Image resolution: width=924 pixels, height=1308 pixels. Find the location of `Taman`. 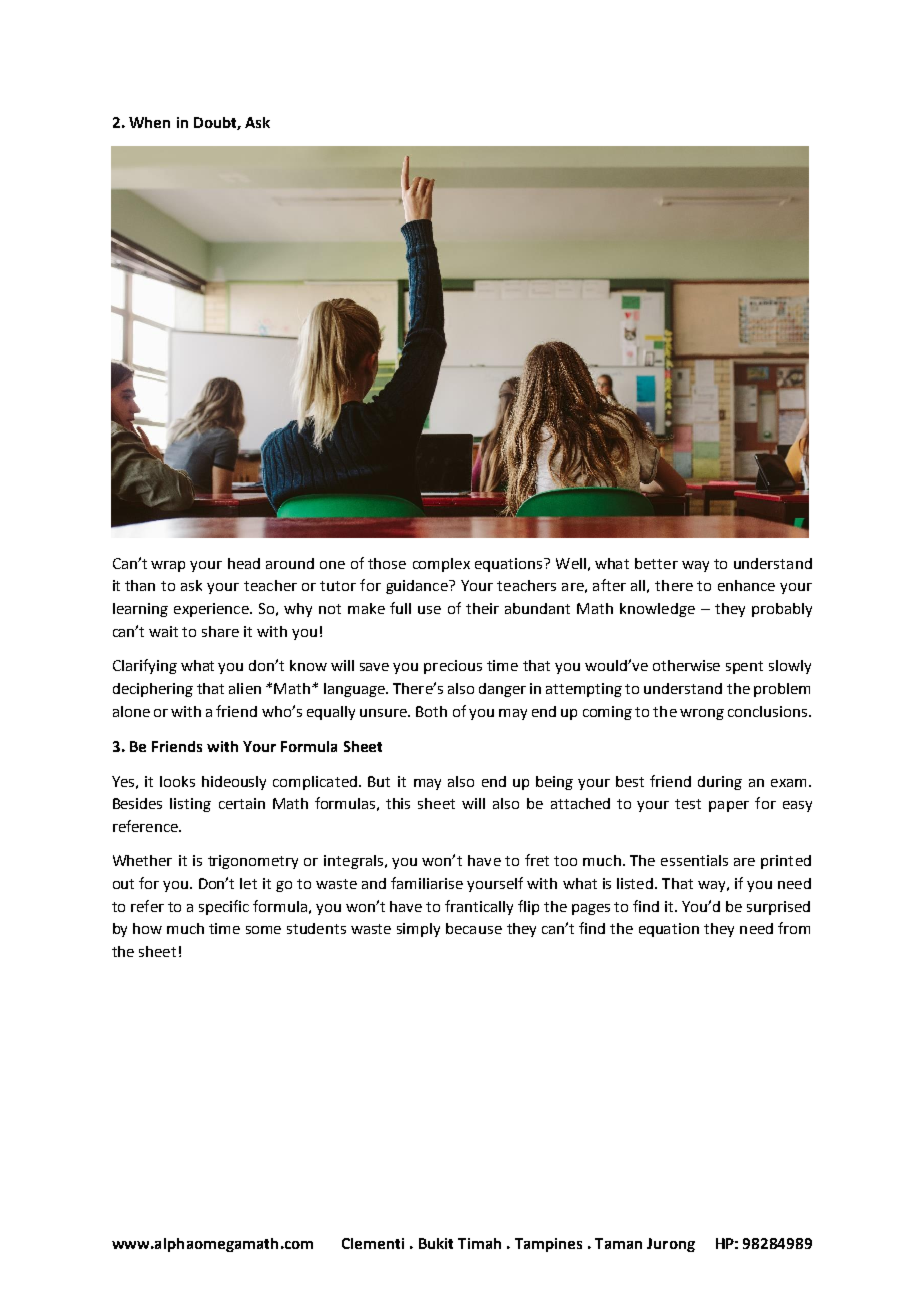

Taman is located at coordinates (618, 1243).
